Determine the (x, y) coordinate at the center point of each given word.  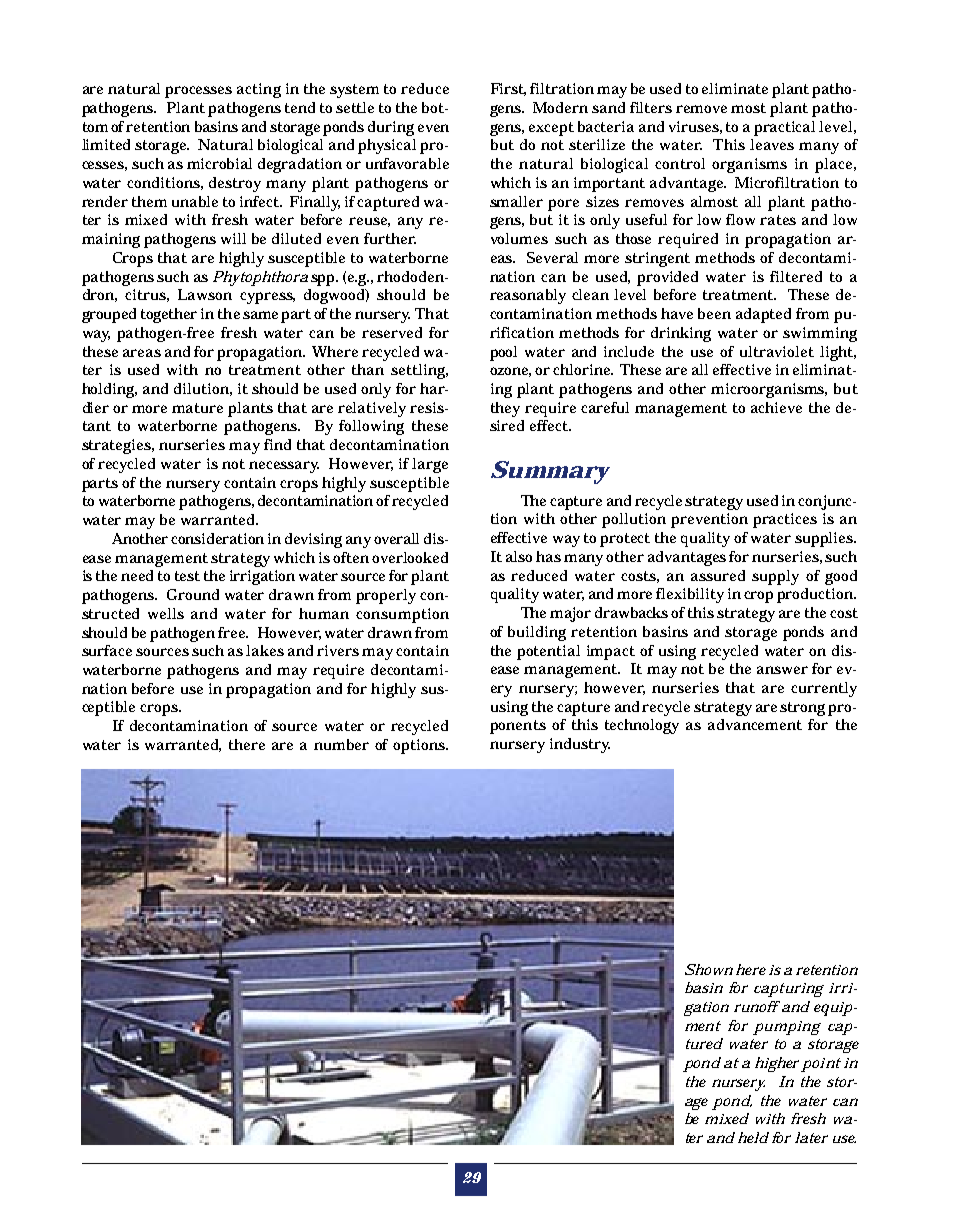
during (391, 128)
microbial (219, 163)
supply (775, 577)
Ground (193, 594)
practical (784, 128)
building (537, 633)
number (341, 744)
